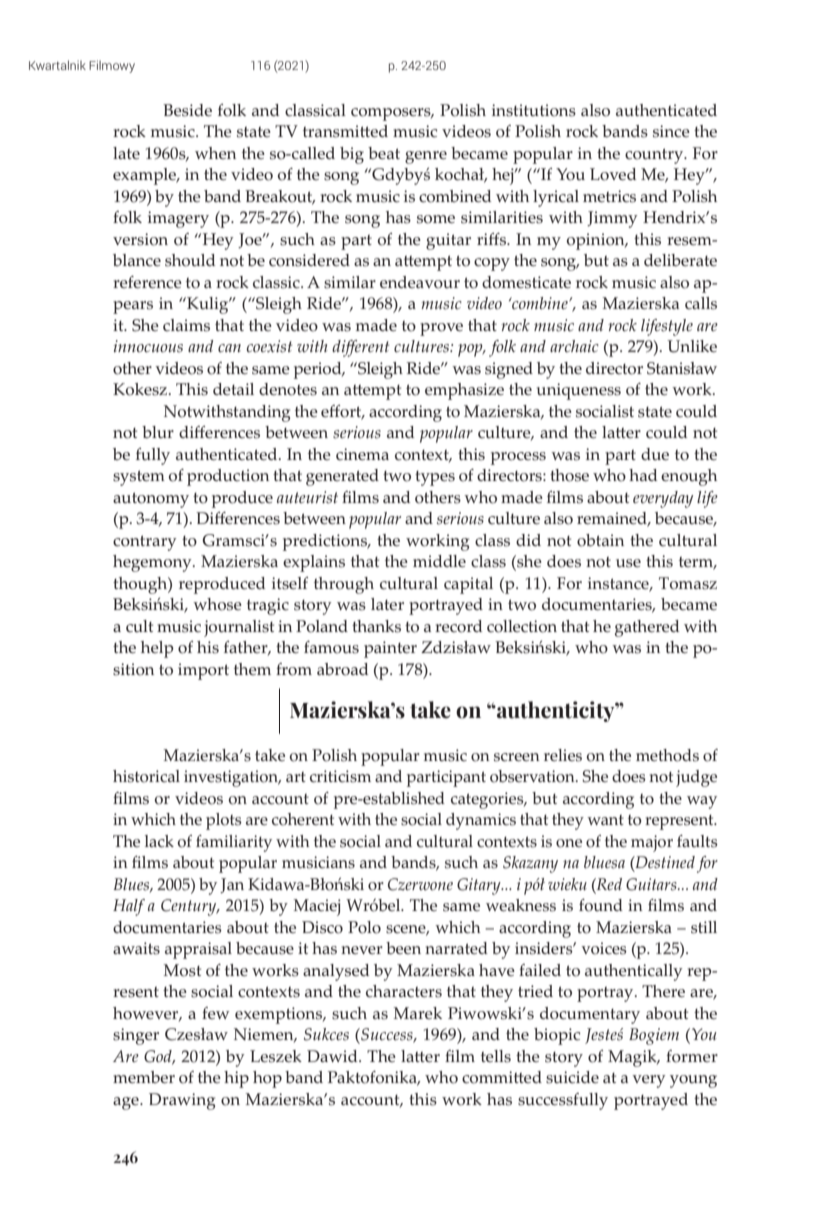  Describe the element at coordinates (633, 1058) in the page. I see `Magik` at that location.
